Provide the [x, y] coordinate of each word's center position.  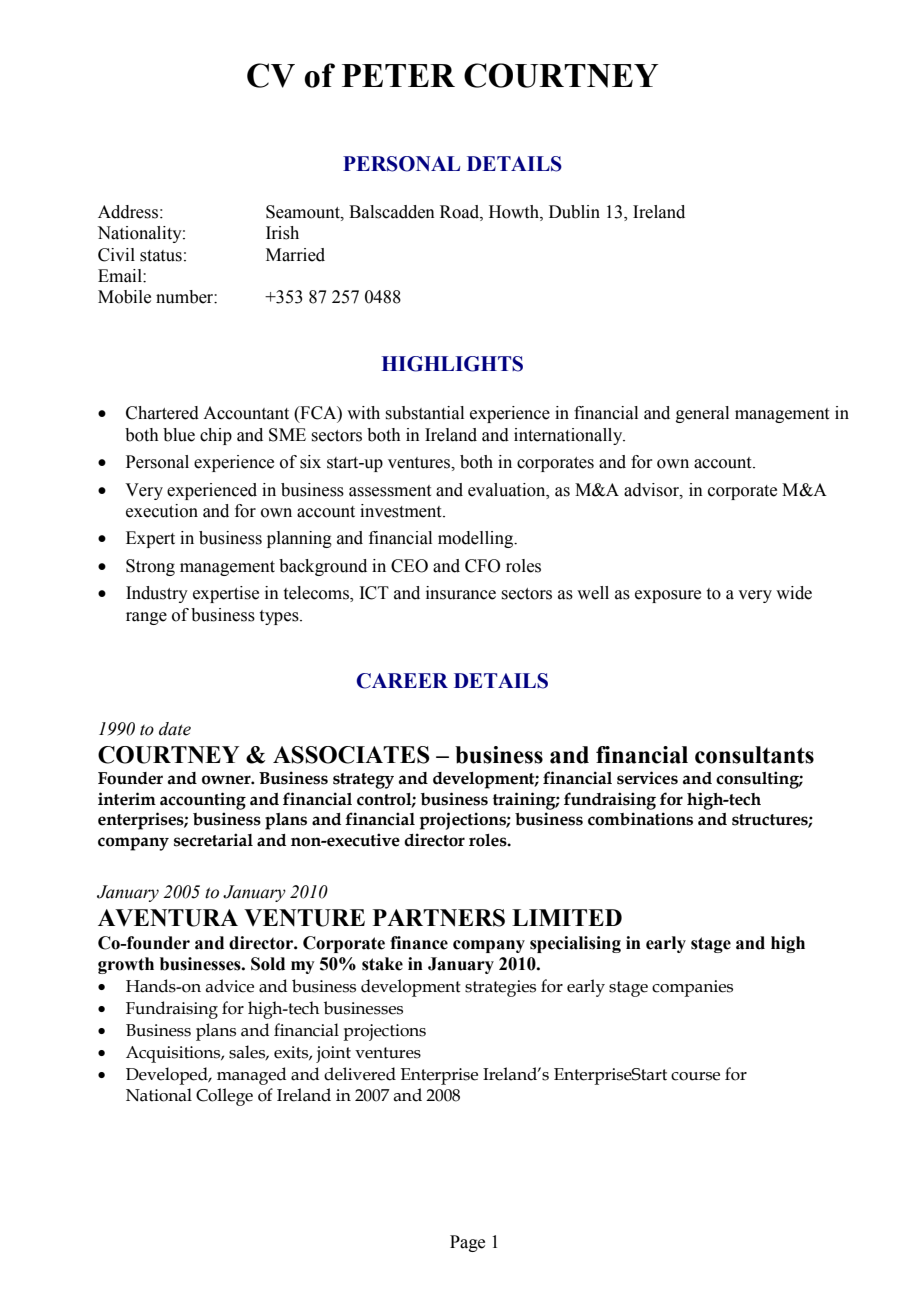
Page [467, 1243]
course [695, 1076]
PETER [398, 75]
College [224, 1097]
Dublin [574, 212]
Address [128, 212]
